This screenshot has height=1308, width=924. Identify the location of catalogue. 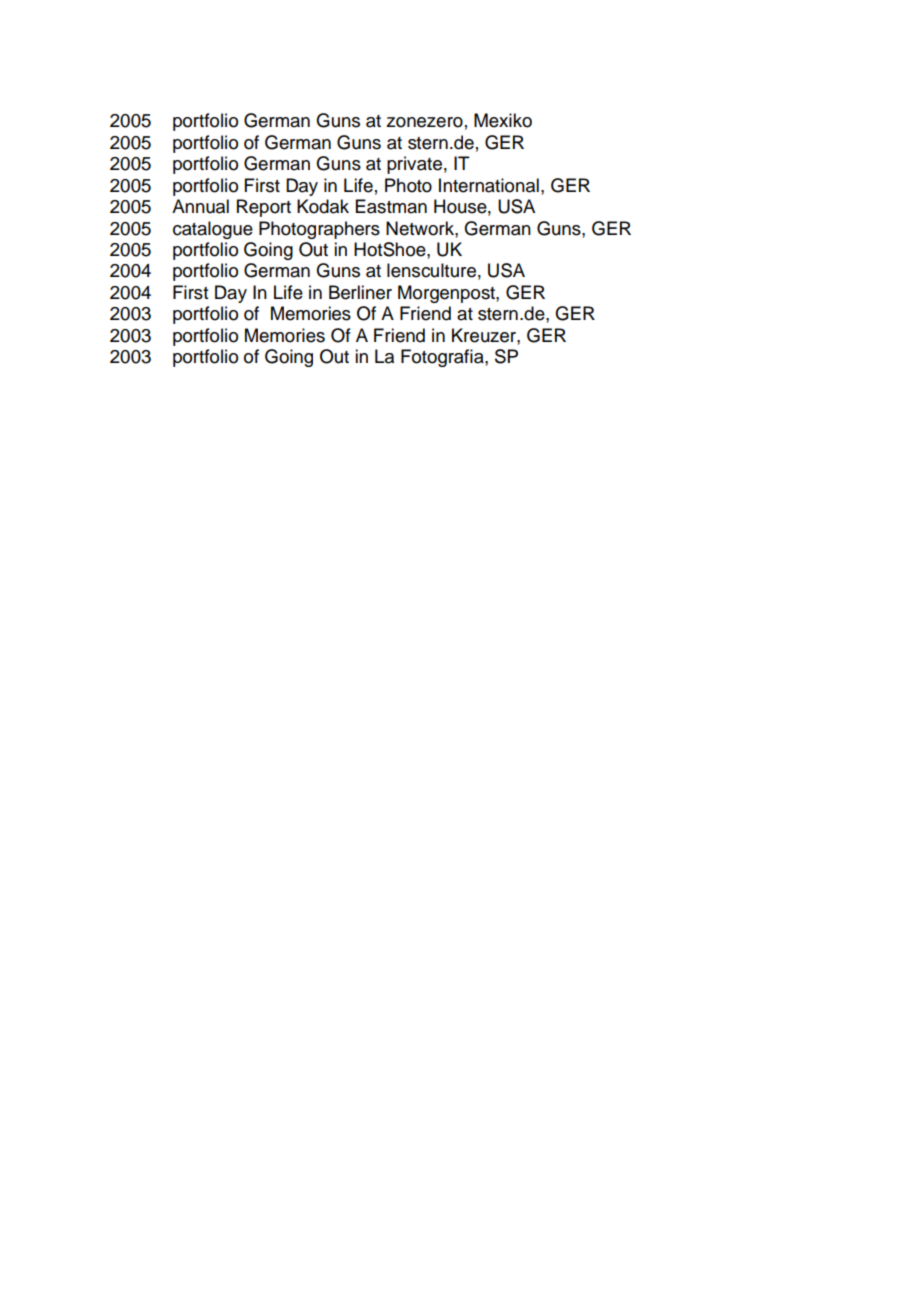
(213, 230).
